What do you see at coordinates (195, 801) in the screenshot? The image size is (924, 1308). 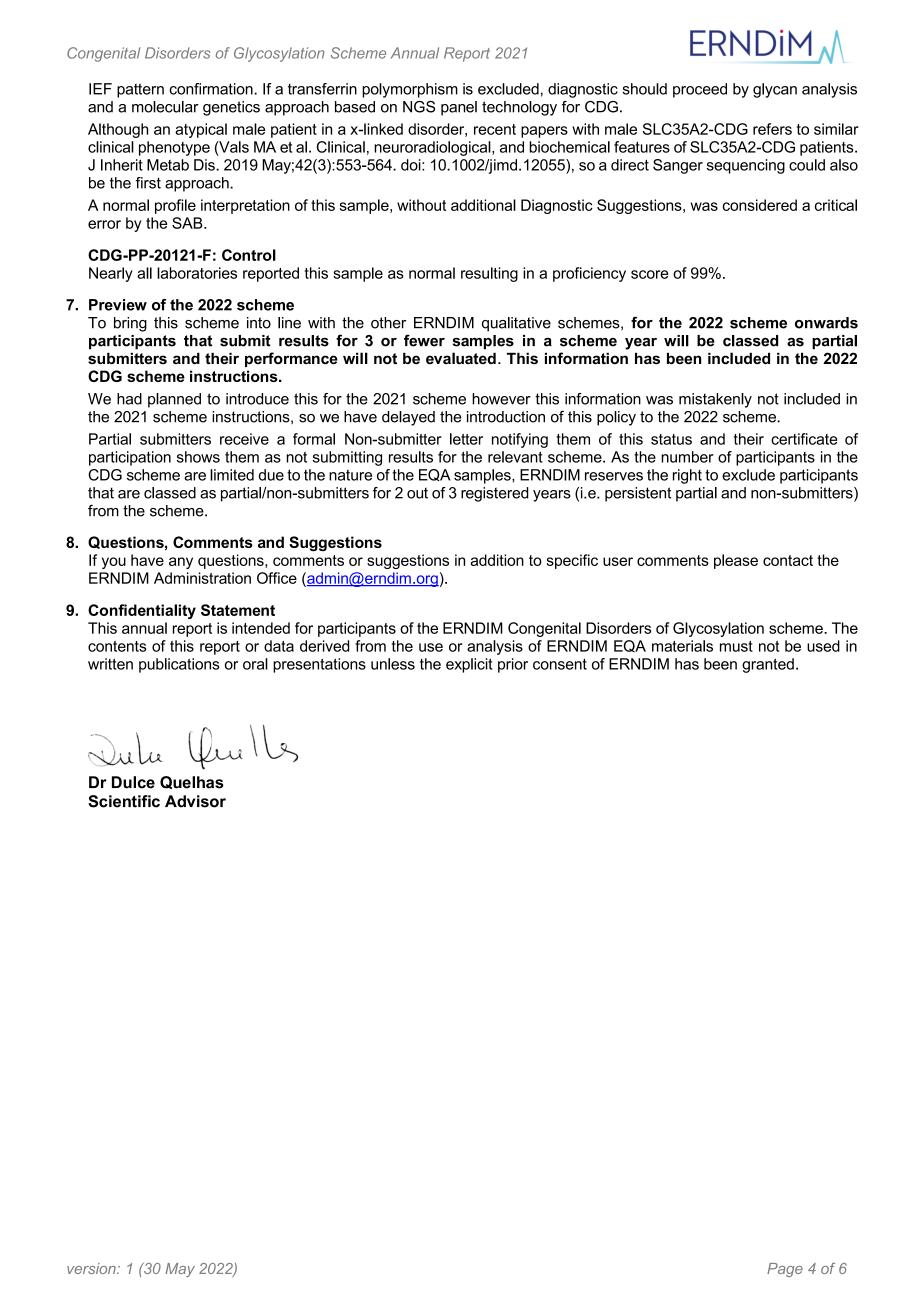 I see `Advisor` at bounding box center [195, 801].
